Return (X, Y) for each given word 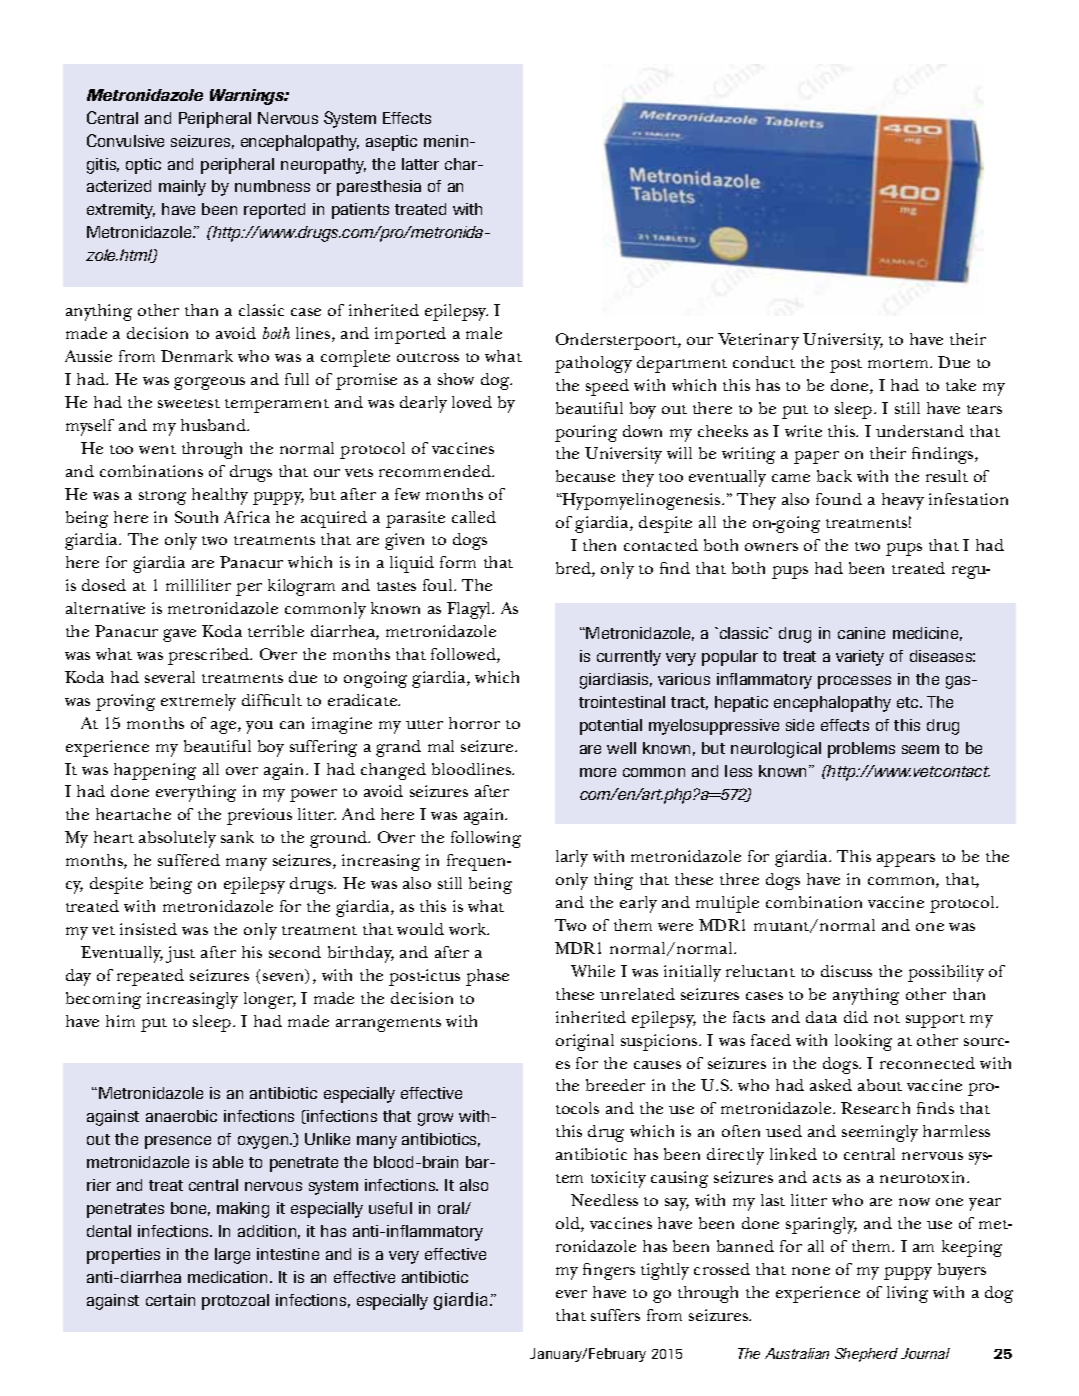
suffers (615, 1315)
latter (420, 164)
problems (861, 750)
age (225, 727)
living (907, 1294)
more (598, 772)
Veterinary (758, 341)
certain (170, 1300)
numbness (272, 186)
